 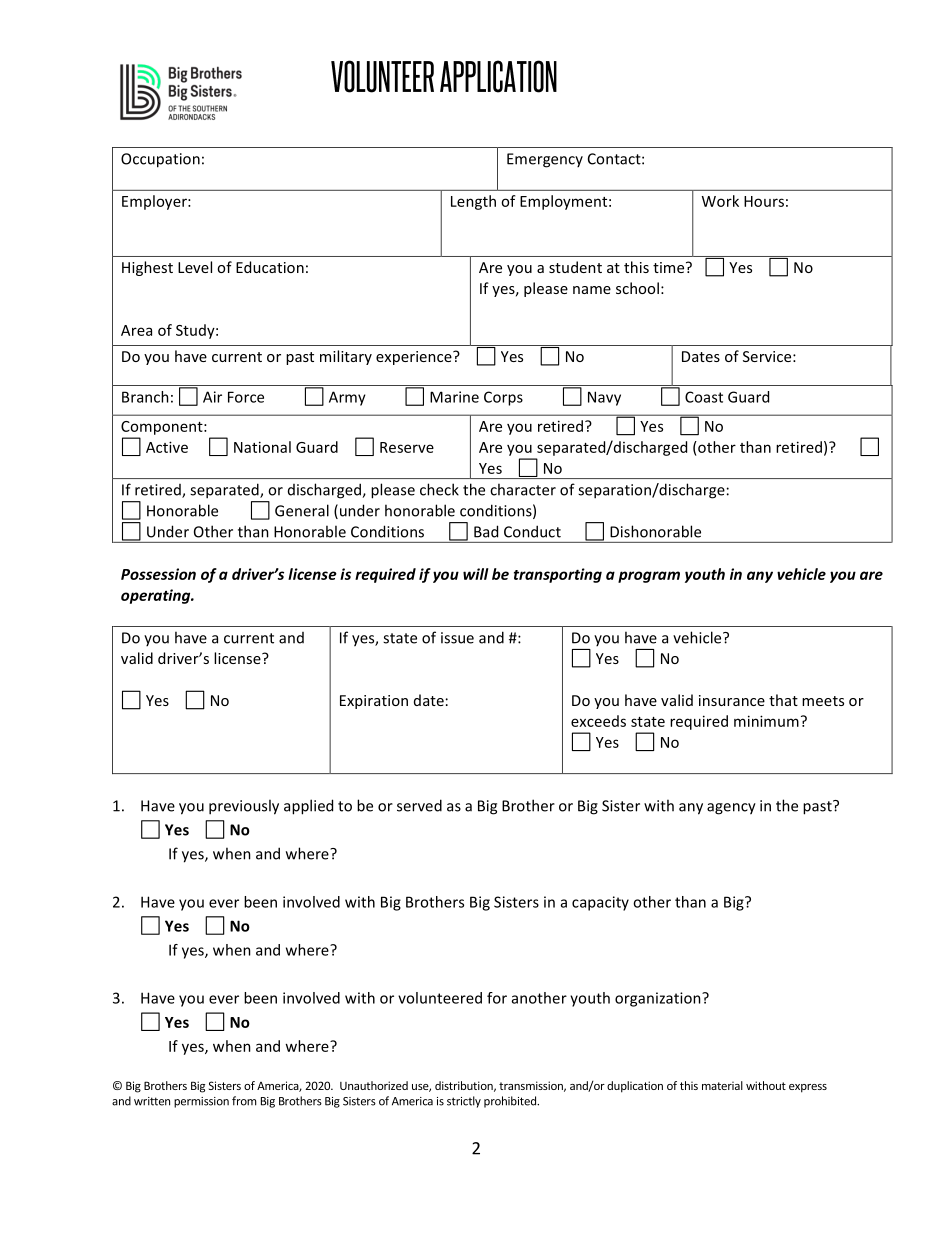 What do you see at coordinates (720, 201) in the page?
I see `Work` at bounding box center [720, 201].
